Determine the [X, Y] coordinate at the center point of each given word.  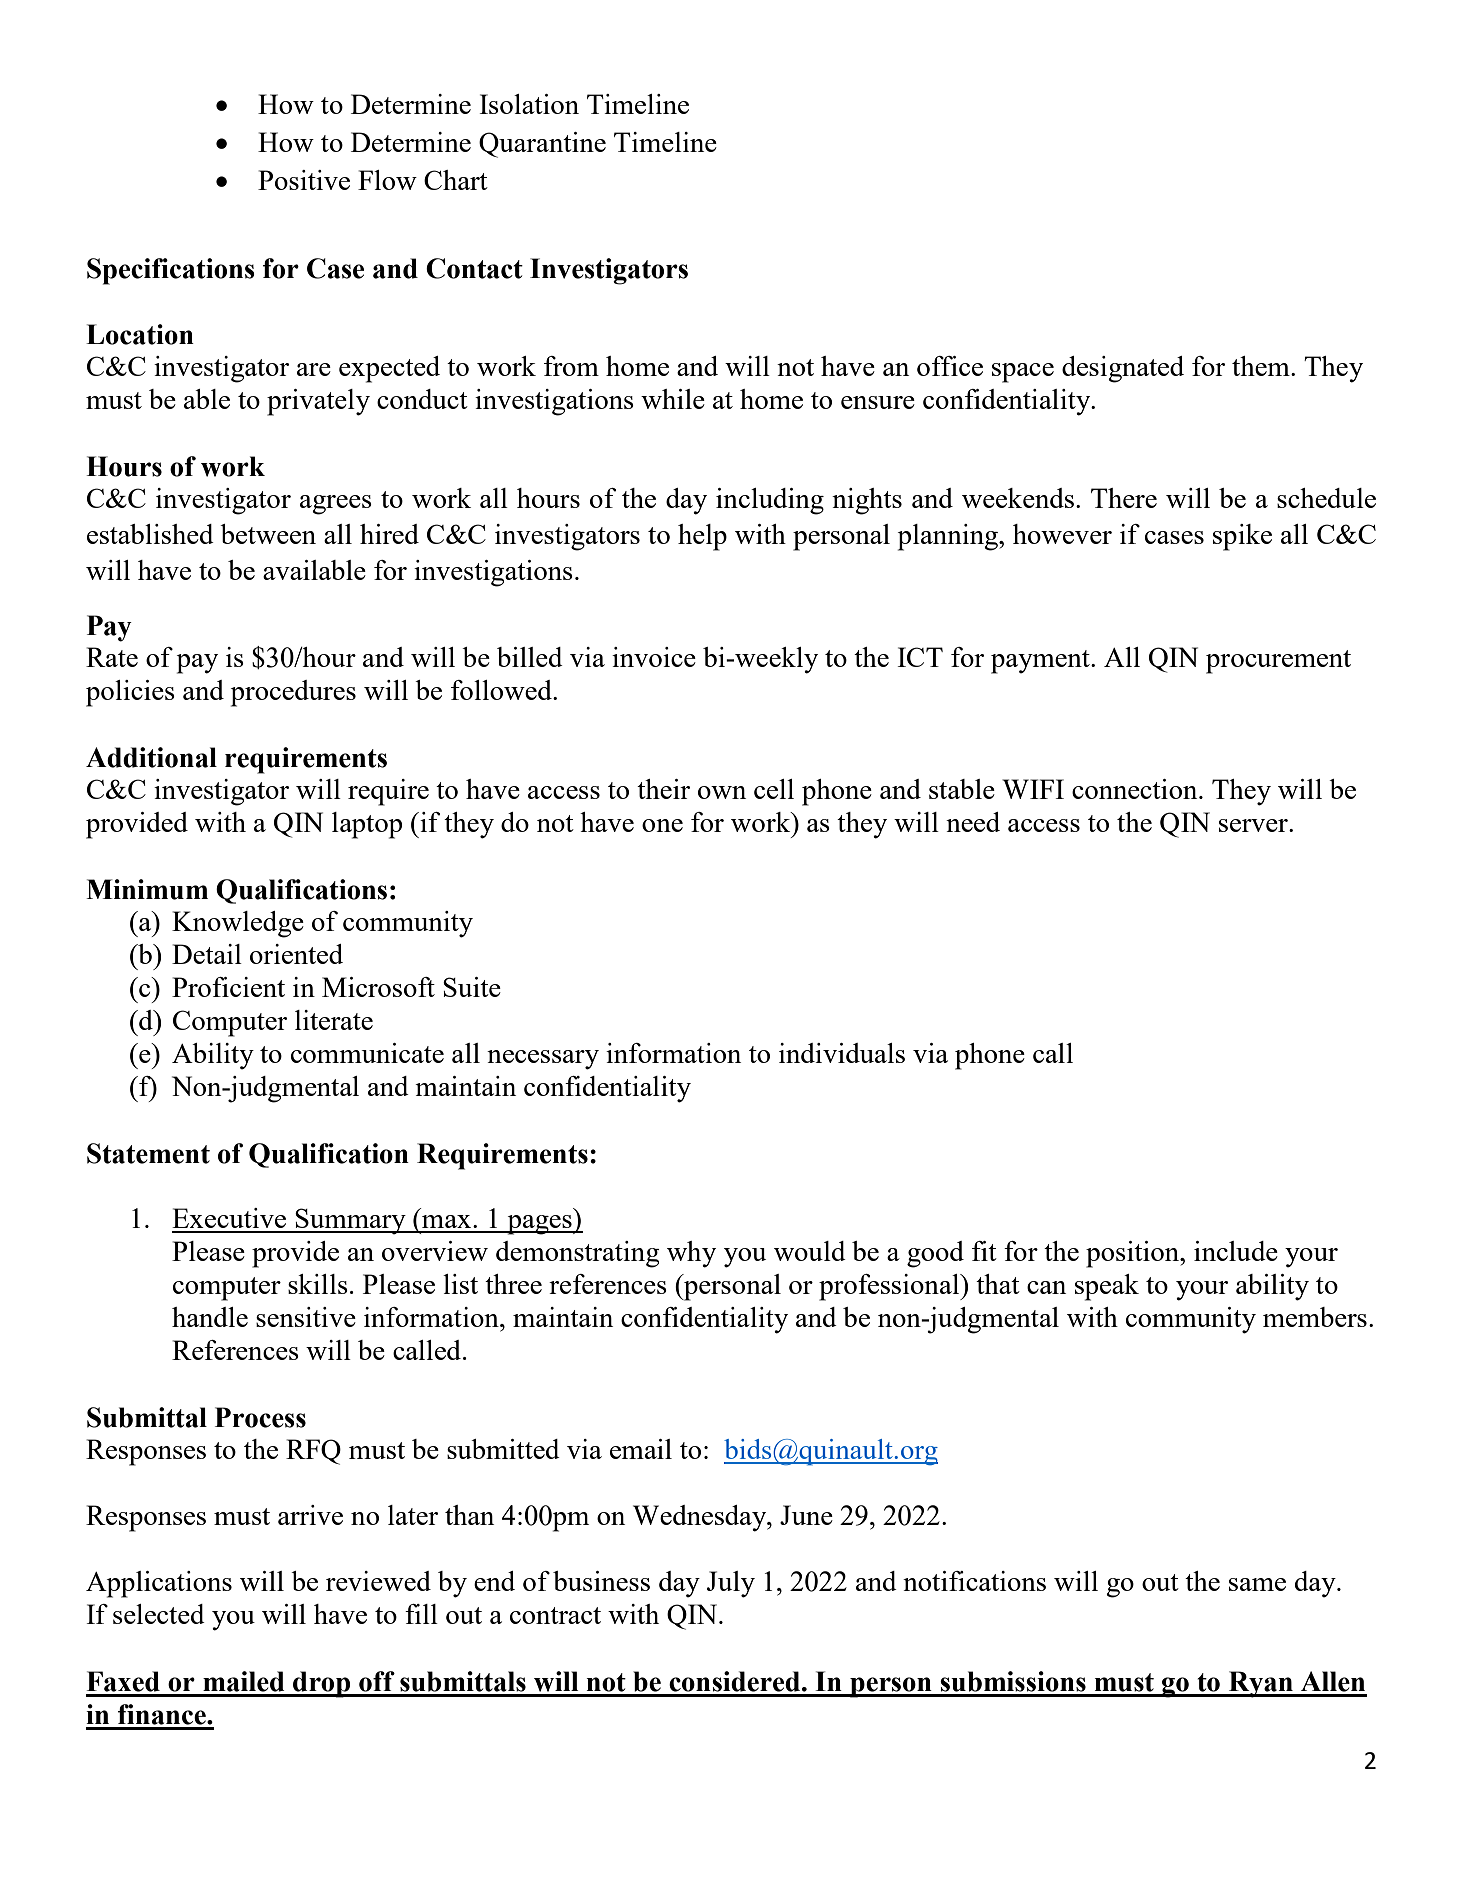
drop [322, 1684]
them [1262, 366]
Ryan [1260, 1684]
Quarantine [542, 145]
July [731, 1584]
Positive [304, 180]
